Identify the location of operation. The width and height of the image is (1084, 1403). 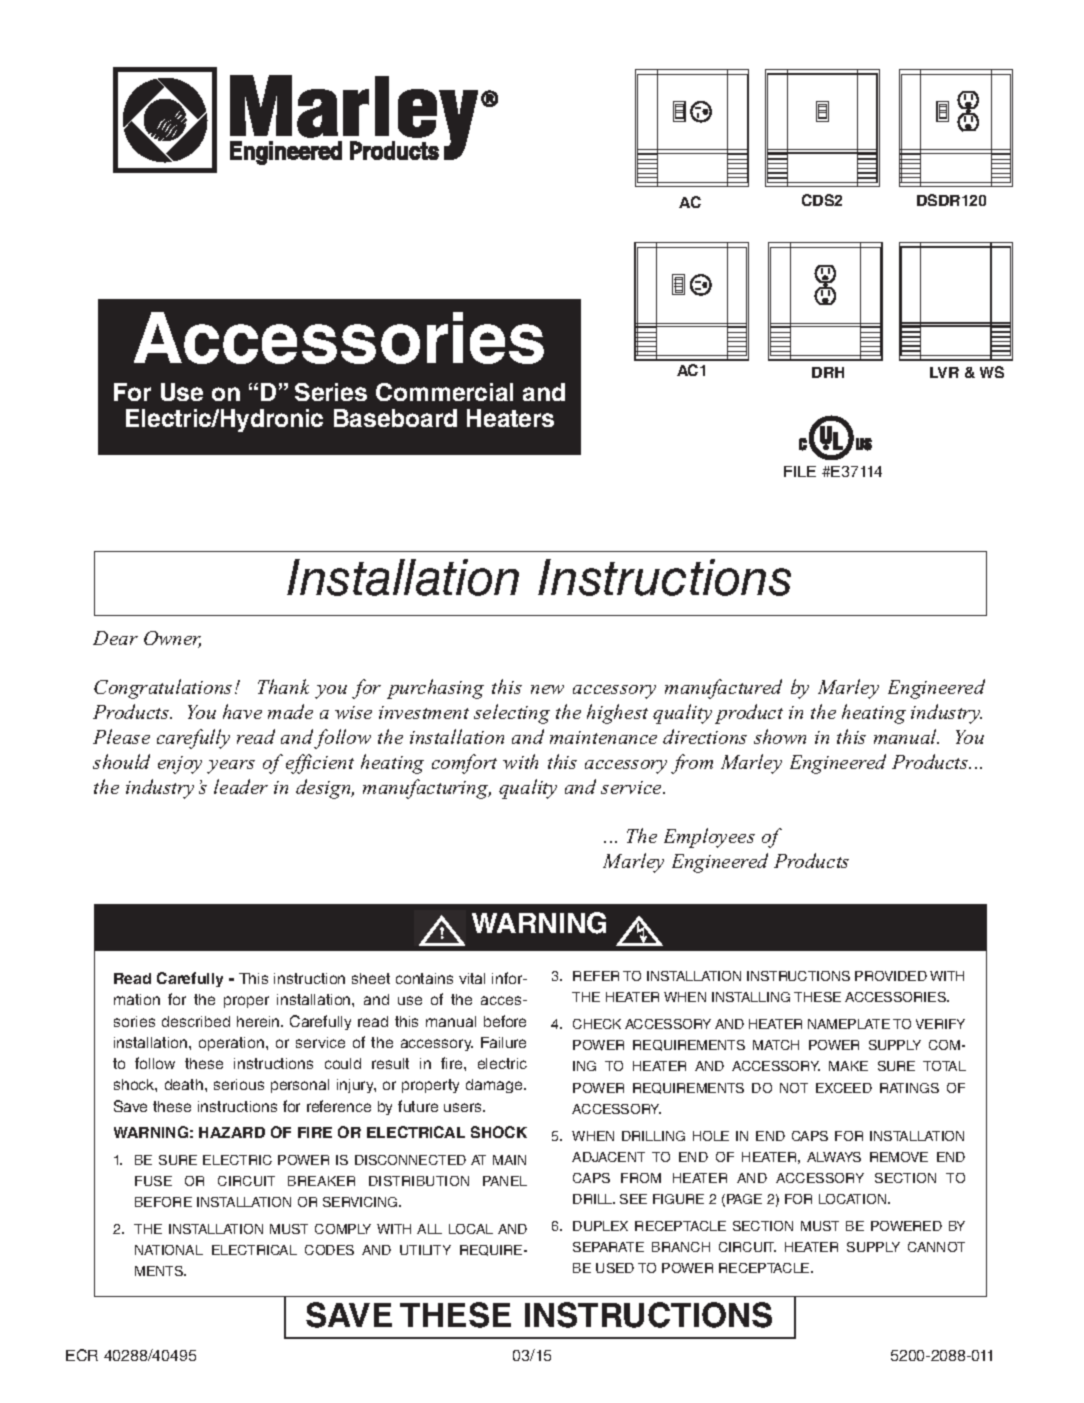
(233, 1044).
